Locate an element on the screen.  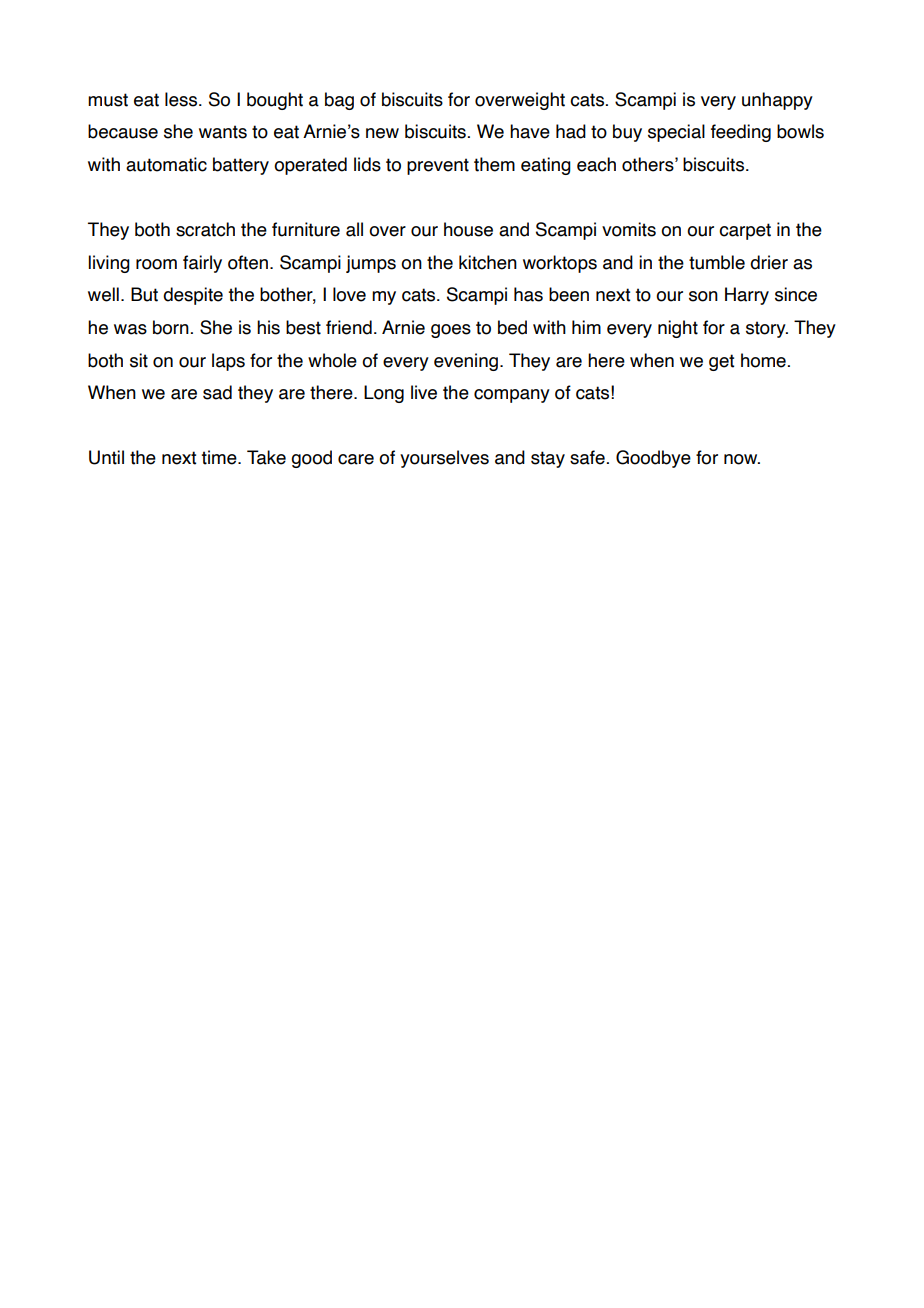
get is located at coordinates (721, 362).
